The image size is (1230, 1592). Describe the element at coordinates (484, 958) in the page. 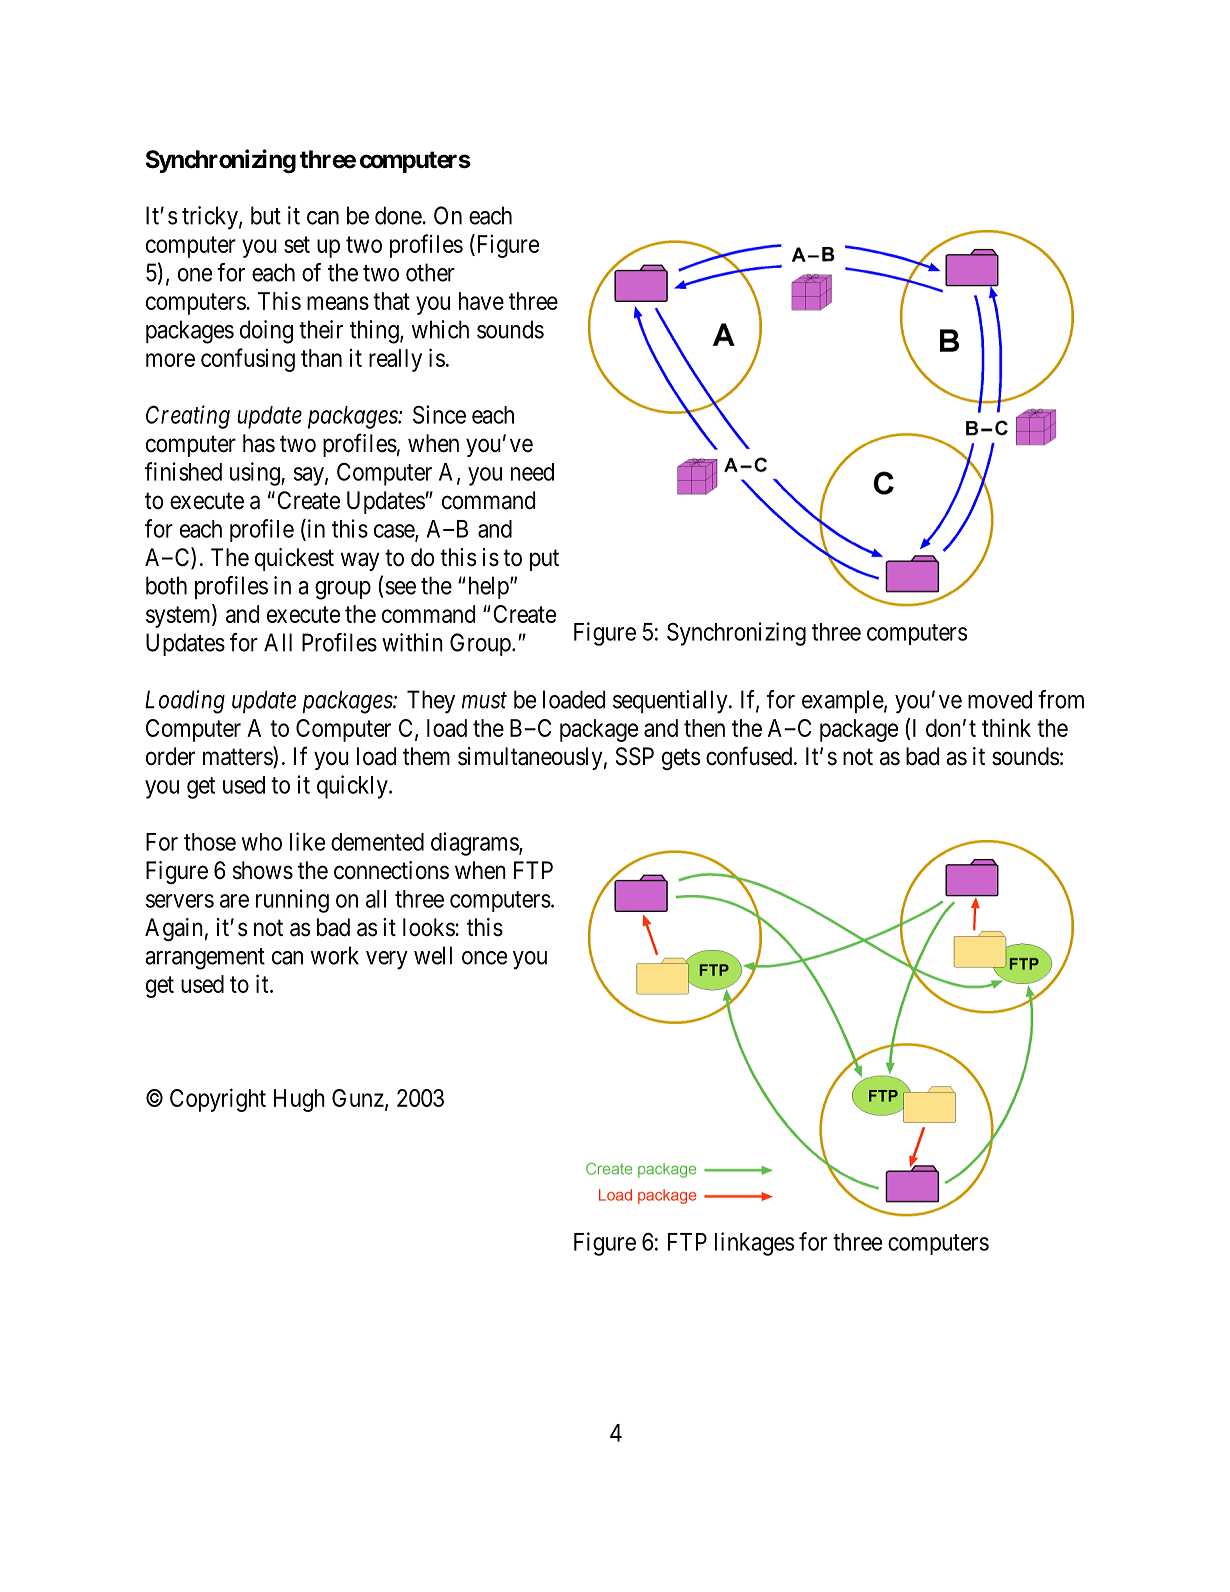

I see `once` at that location.
